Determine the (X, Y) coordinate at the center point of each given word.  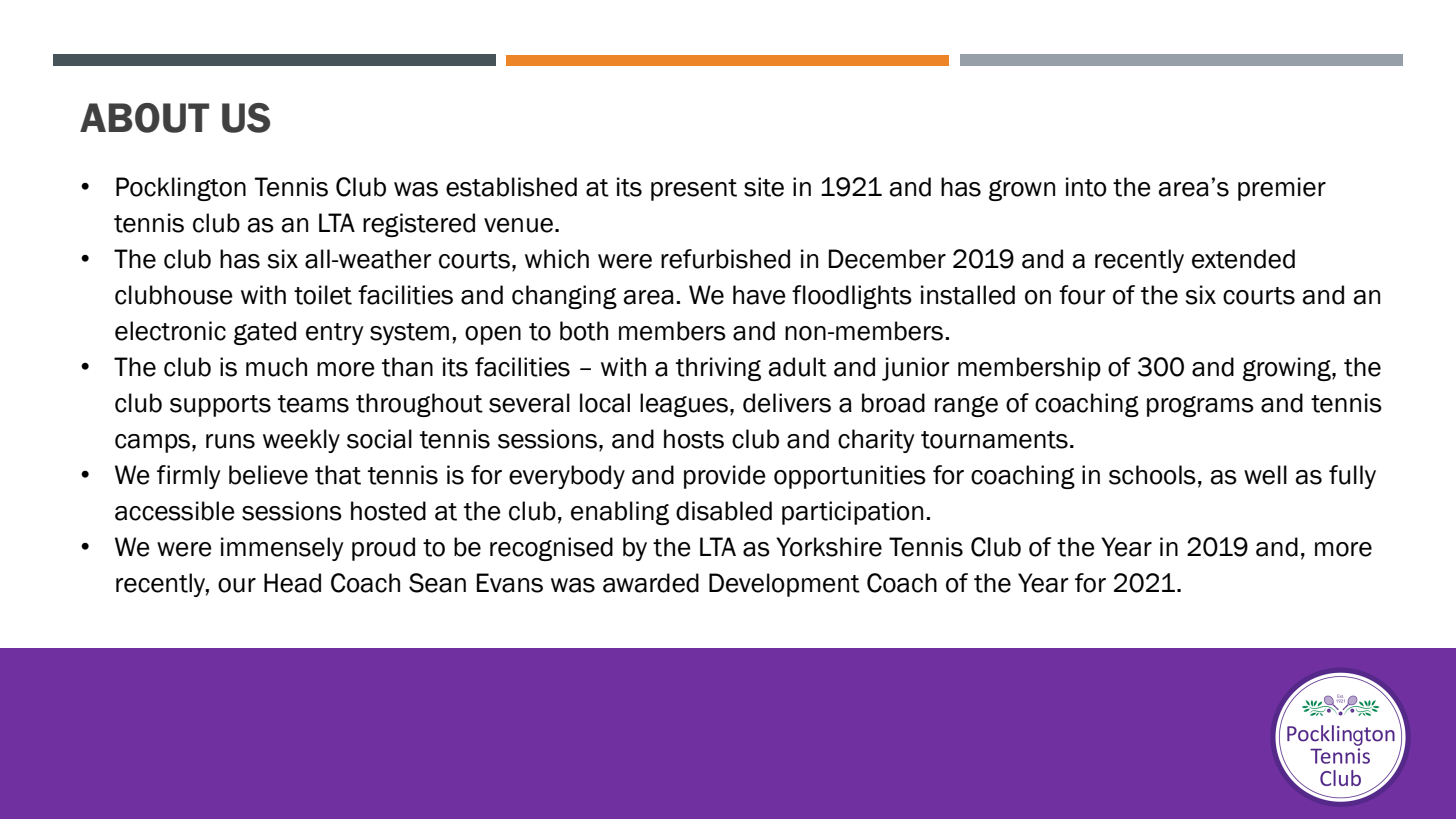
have (759, 295)
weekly (301, 441)
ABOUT (144, 118)
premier (1282, 189)
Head (292, 583)
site (764, 187)
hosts (694, 439)
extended (1243, 259)
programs (1200, 406)
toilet (323, 295)
